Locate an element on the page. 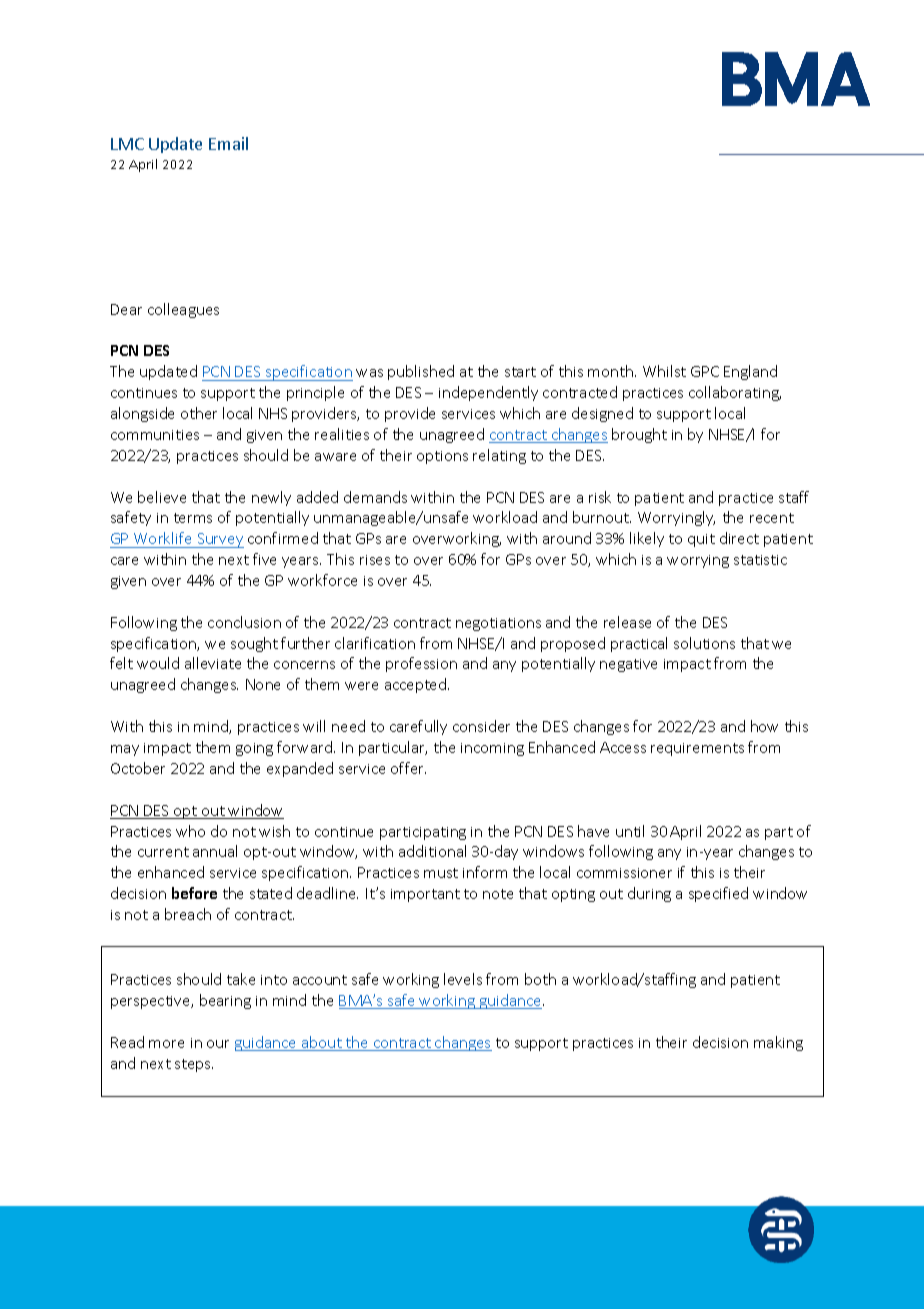 The image size is (924, 1309). levels is located at coordinates (463, 979).
